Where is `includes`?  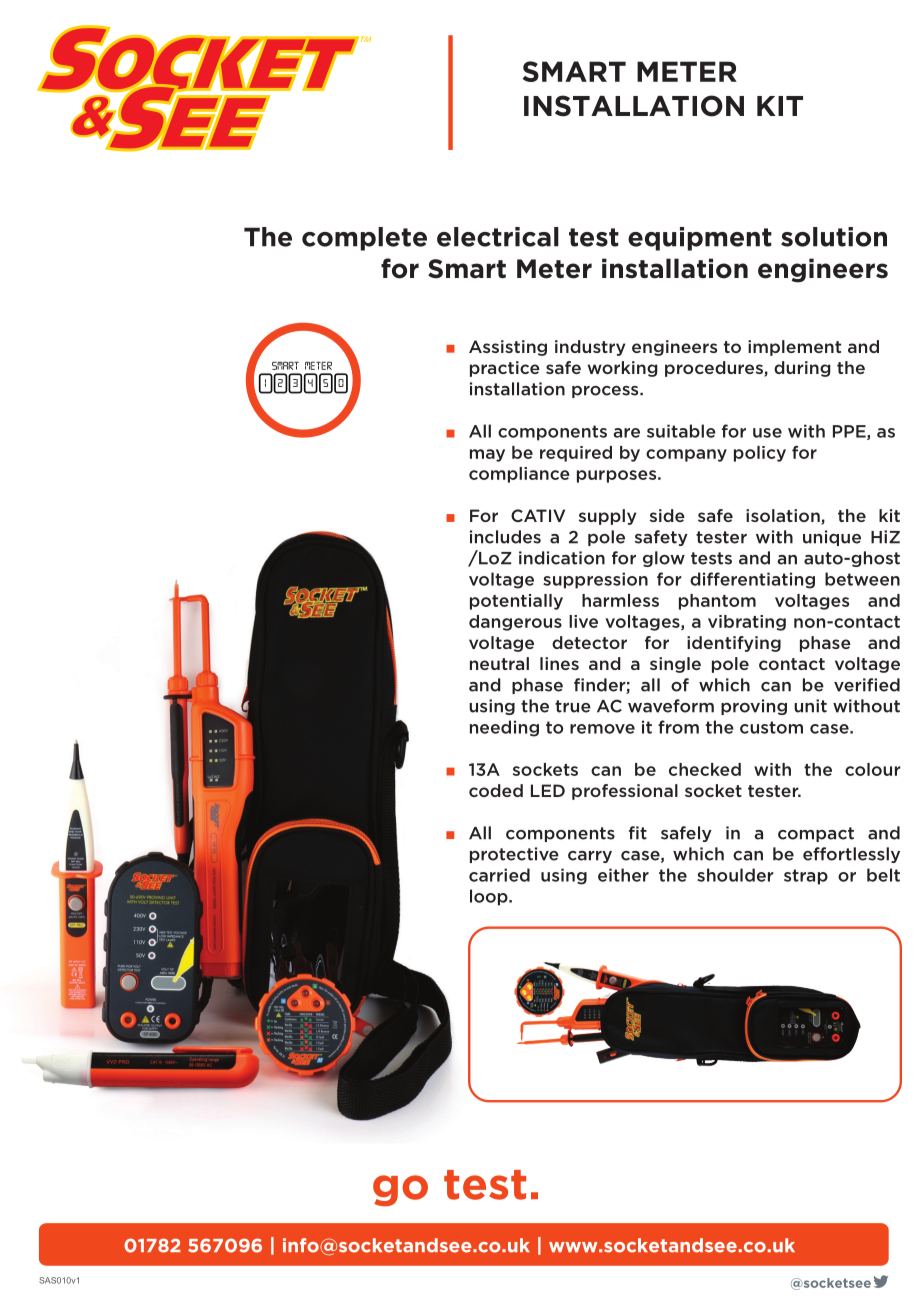
includes is located at coordinates (505, 537).
